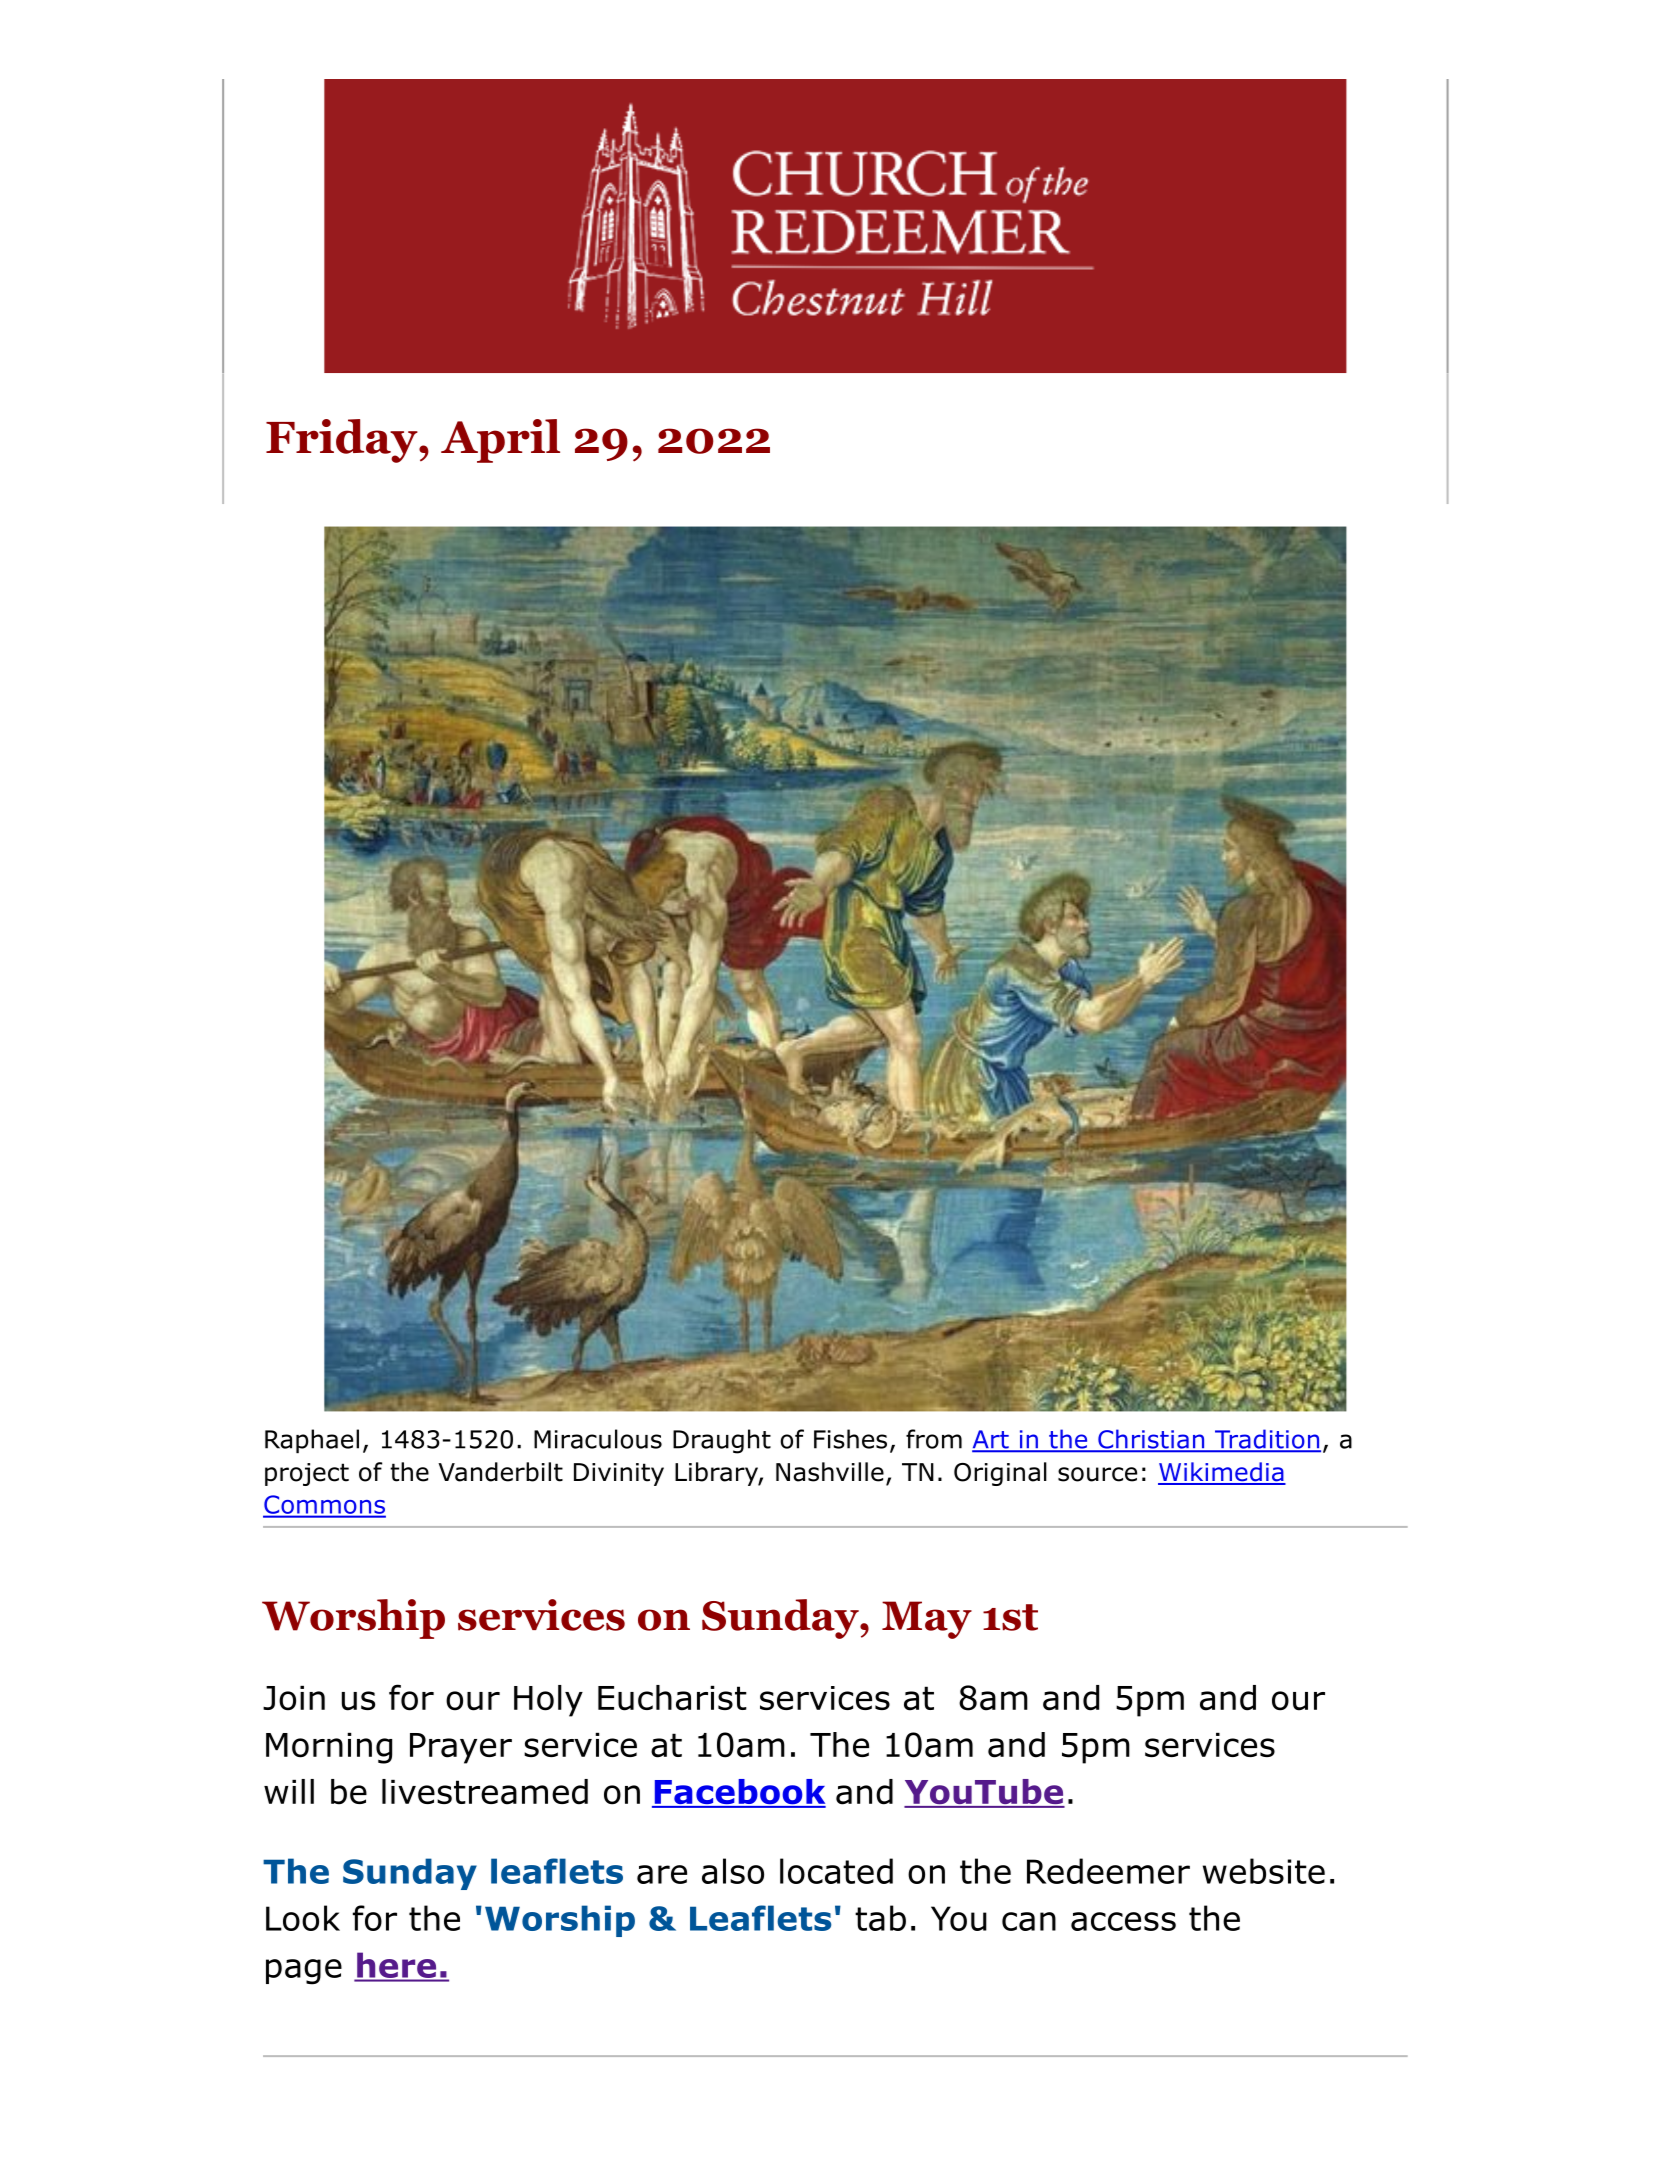  What do you see at coordinates (733, 1871) in the page?
I see `also` at bounding box center [733, 1871].
